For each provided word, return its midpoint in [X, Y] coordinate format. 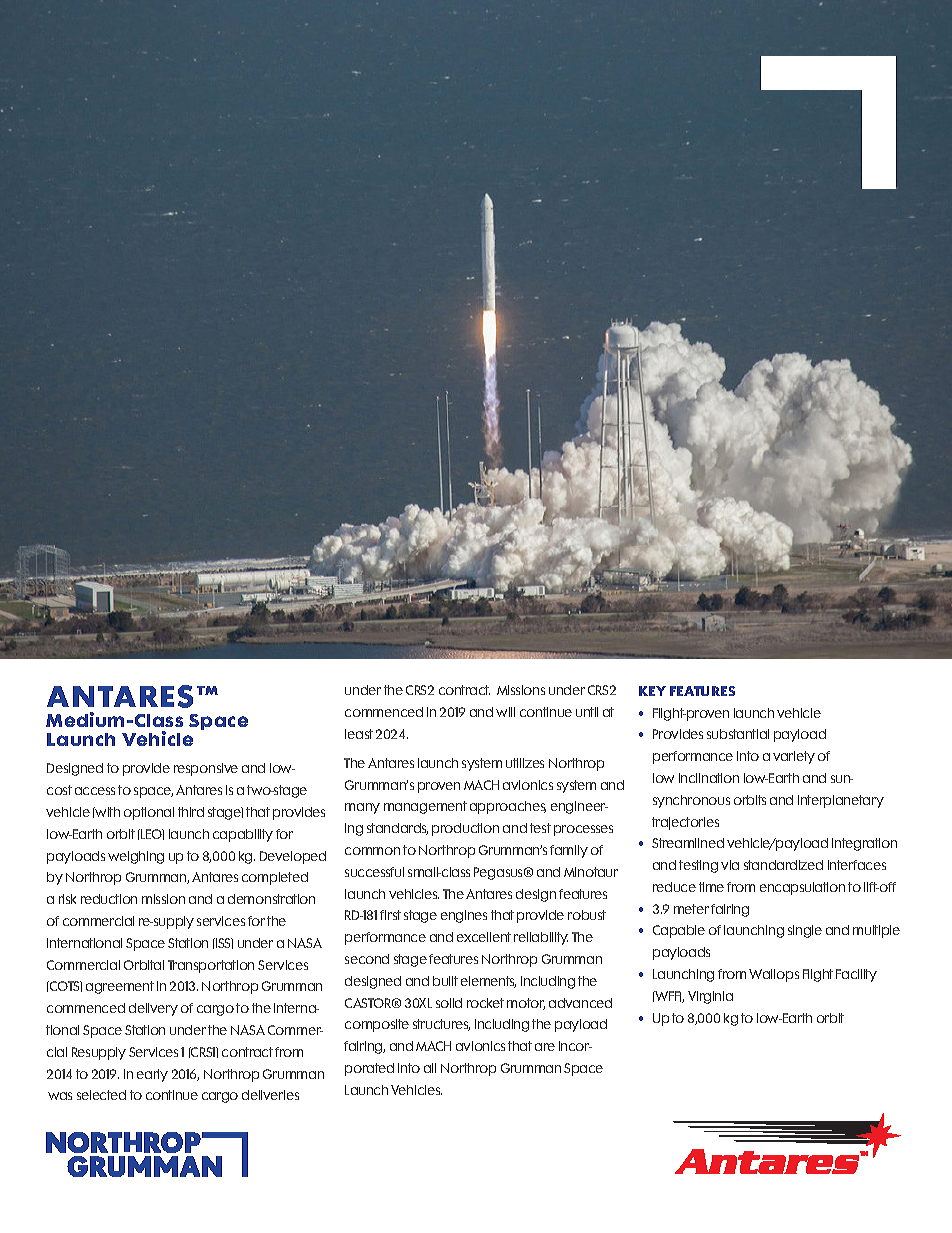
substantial [738, 734]
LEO [151, 834]
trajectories [685, 823]
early [152, 1075]
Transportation [211, 966]
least [359, 734]
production [465, 829]
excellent [484, 937]
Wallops [774, 975]
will [505, 712]
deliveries [270, 1095]
